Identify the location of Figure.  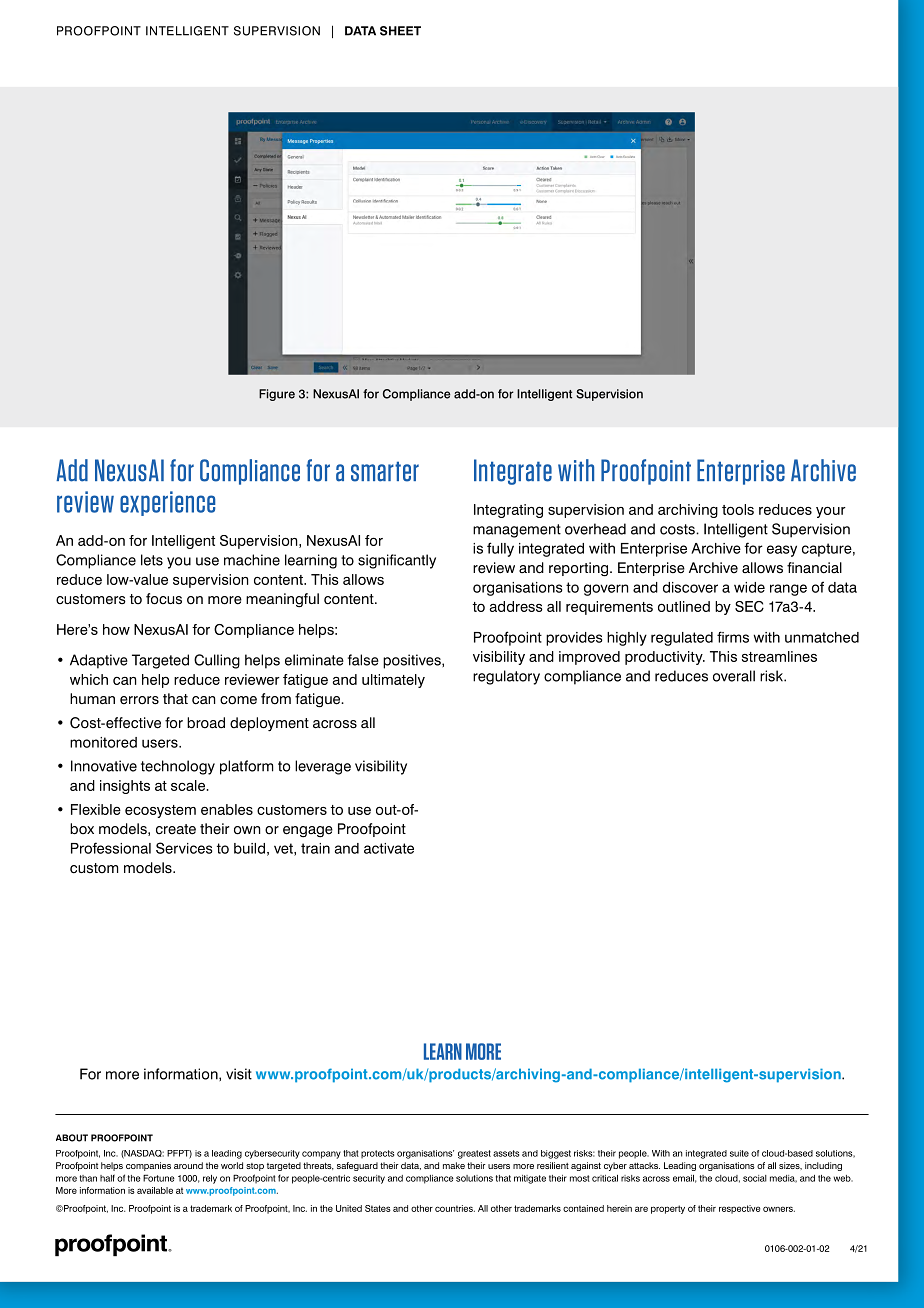
(277, 395).
